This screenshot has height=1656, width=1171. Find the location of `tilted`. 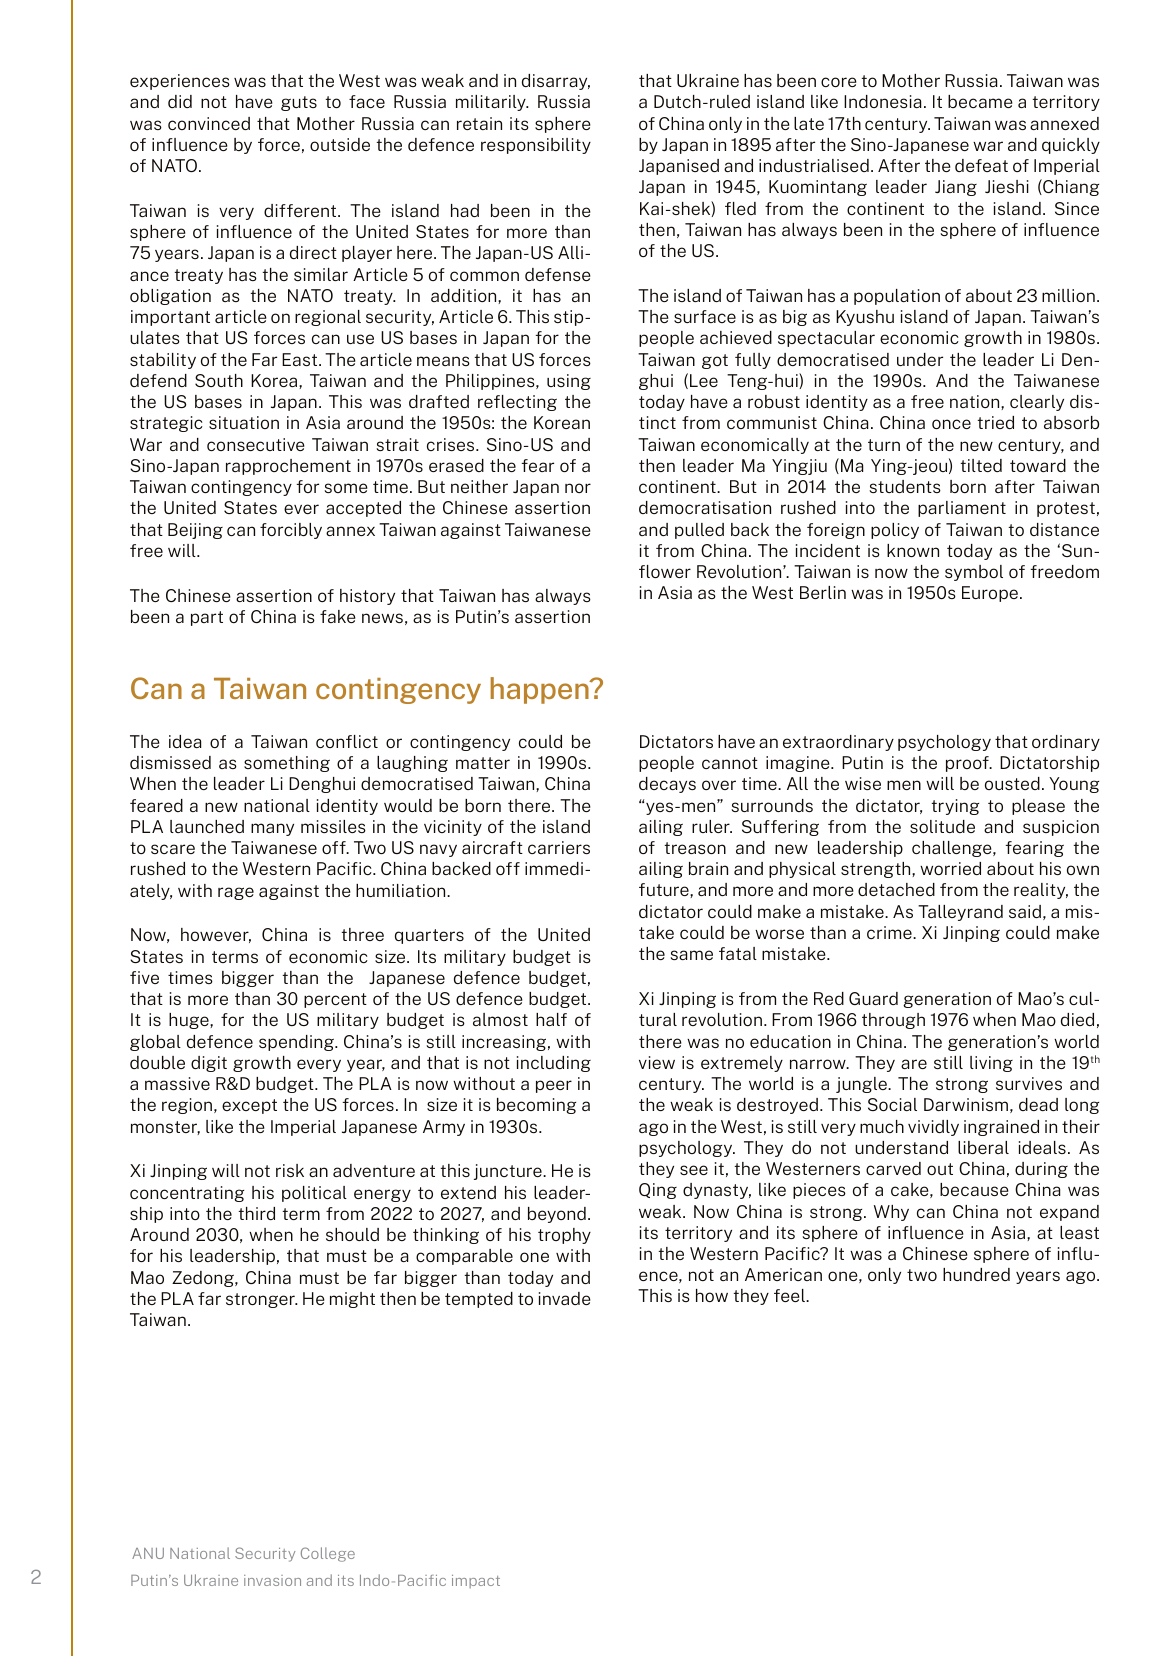

tilted is located at coordinates (981, 465).
